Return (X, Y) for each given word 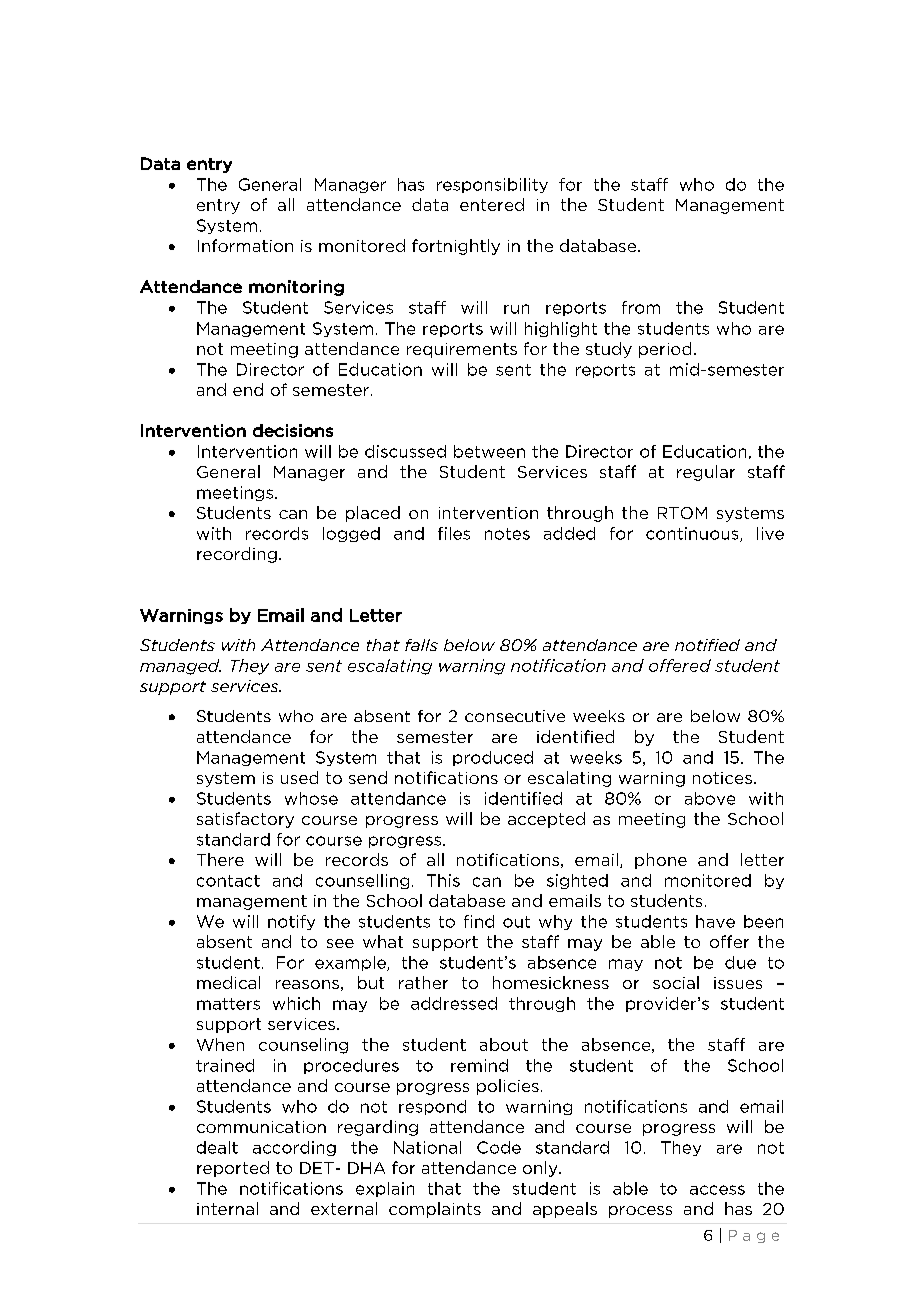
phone (661, 861)
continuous (693, 534)
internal (227, 1208)
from (641, 307)
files (454, 533)
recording (237, 555)
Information (245, 245)
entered (492, 204)
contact (228, 881)
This (443, 880)
